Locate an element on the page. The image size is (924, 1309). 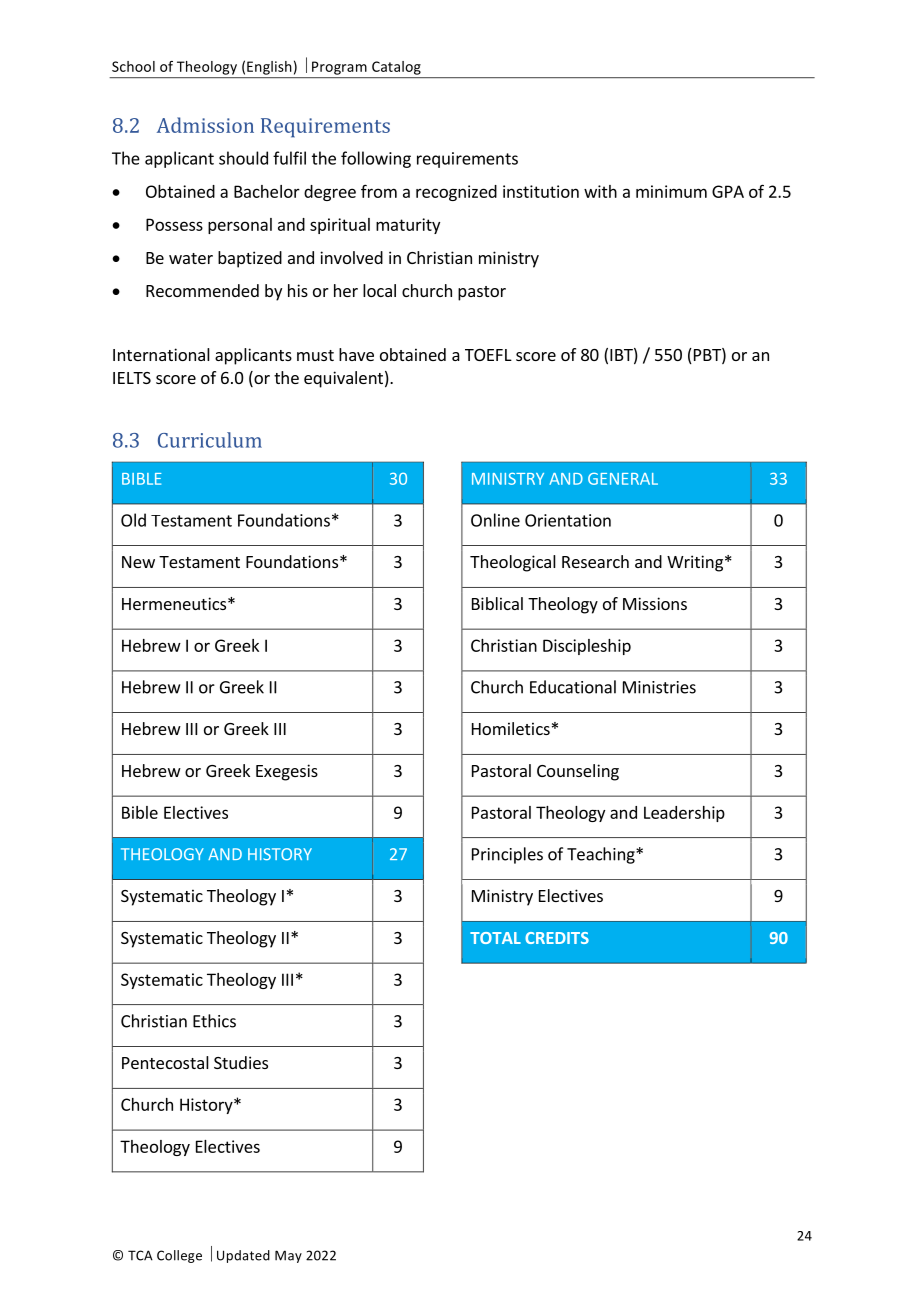
Leadership is located at coordinates (684, 814).
